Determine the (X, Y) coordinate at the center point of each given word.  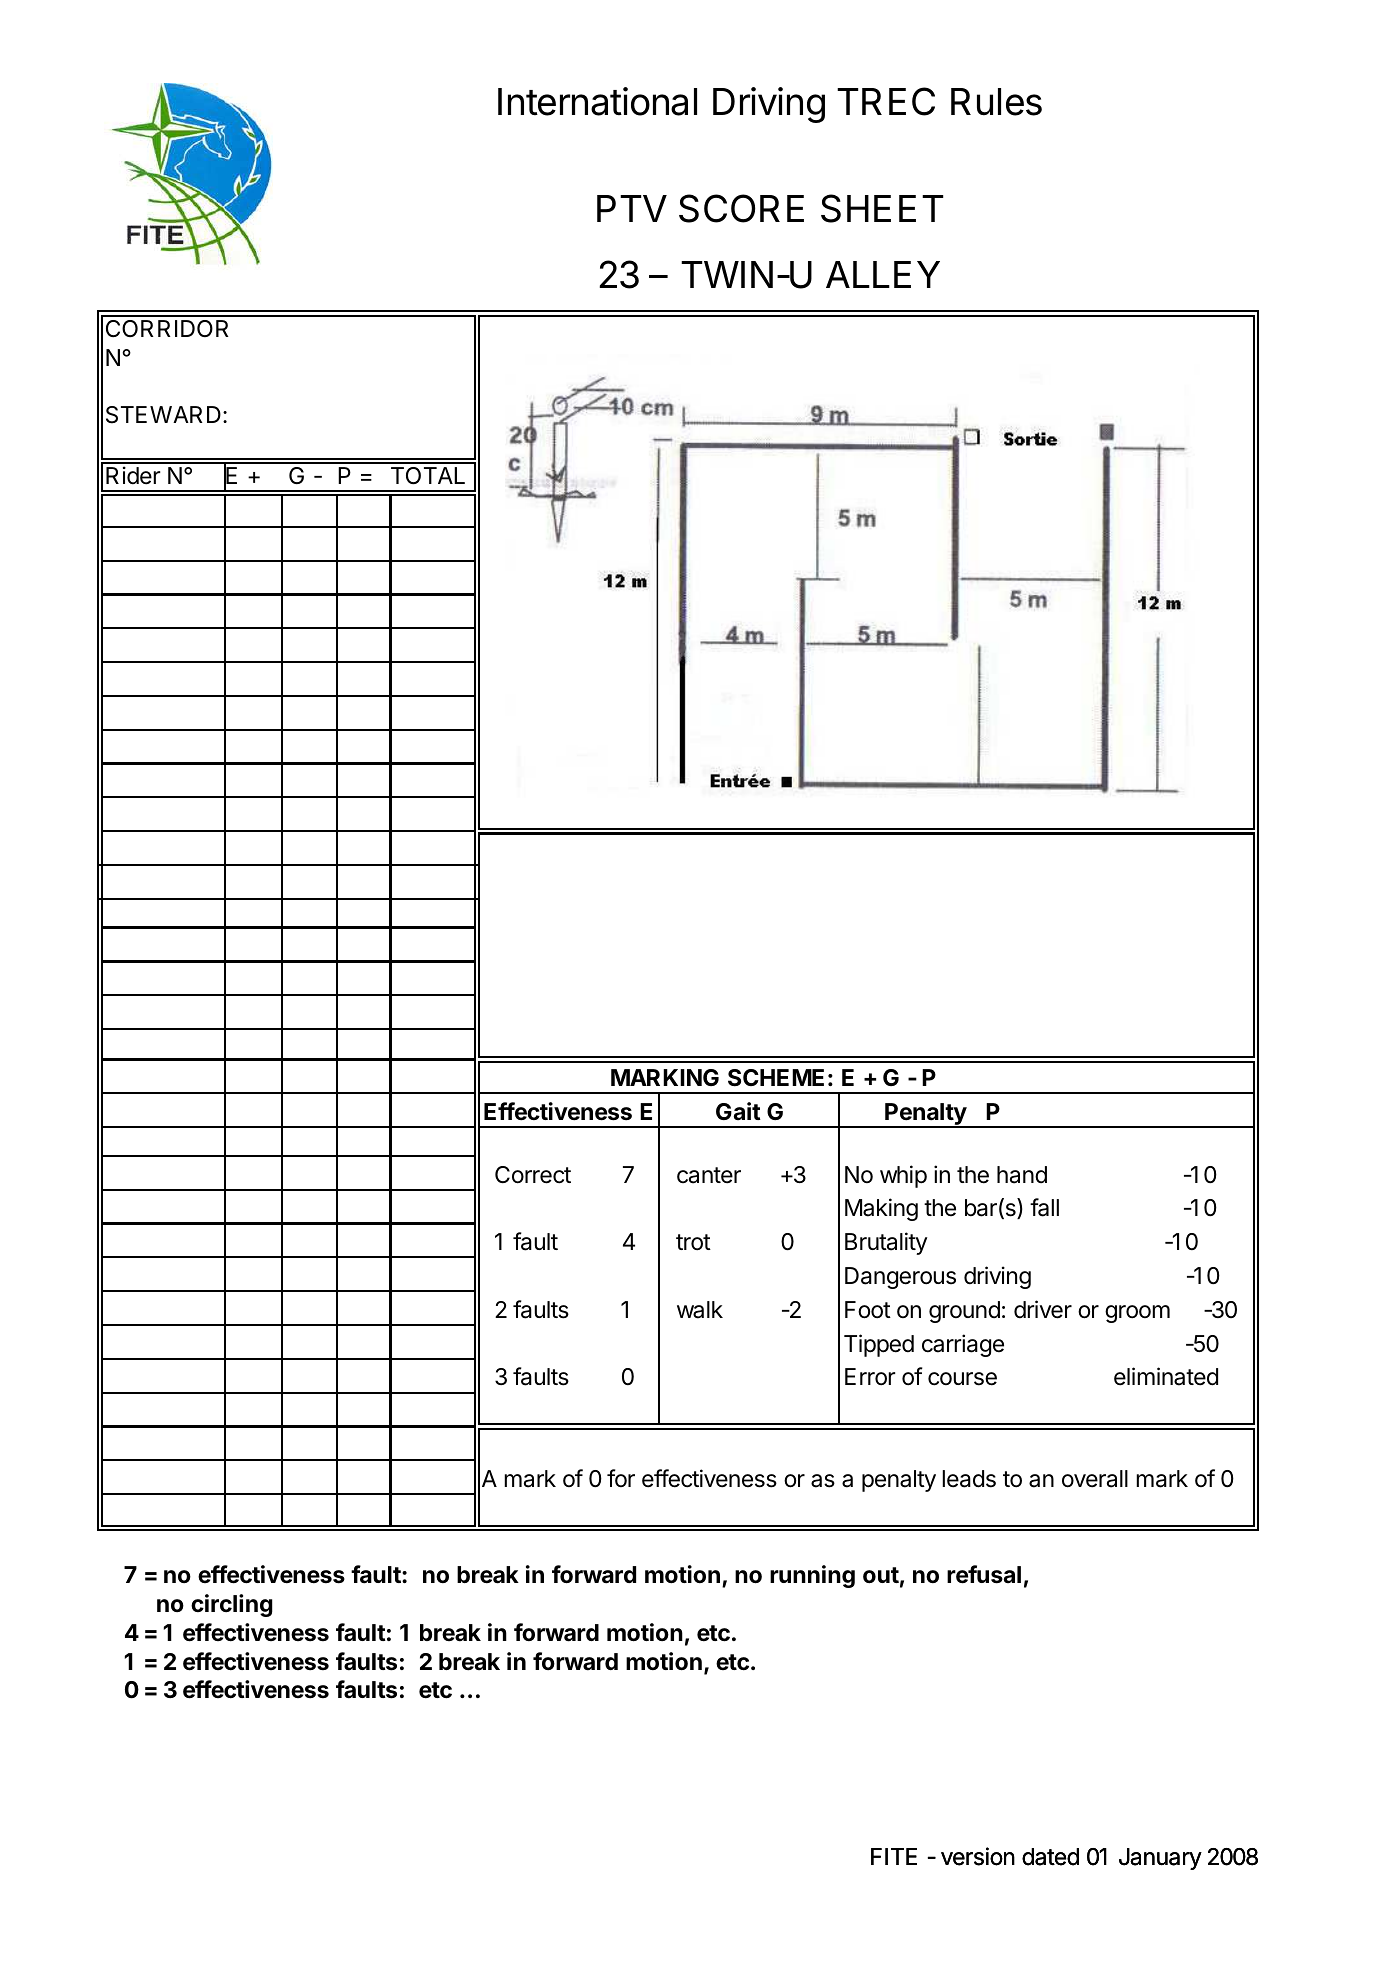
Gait (738, 1111)
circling (232, 1605)
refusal (984, 1574)
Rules (996, 102)
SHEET (882, 208)
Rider (133, 475)
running (812, 1576)
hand (1022, 1175)
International (597, 101)
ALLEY (883, 274)
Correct (533, 1175)
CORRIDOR (167, 328)
